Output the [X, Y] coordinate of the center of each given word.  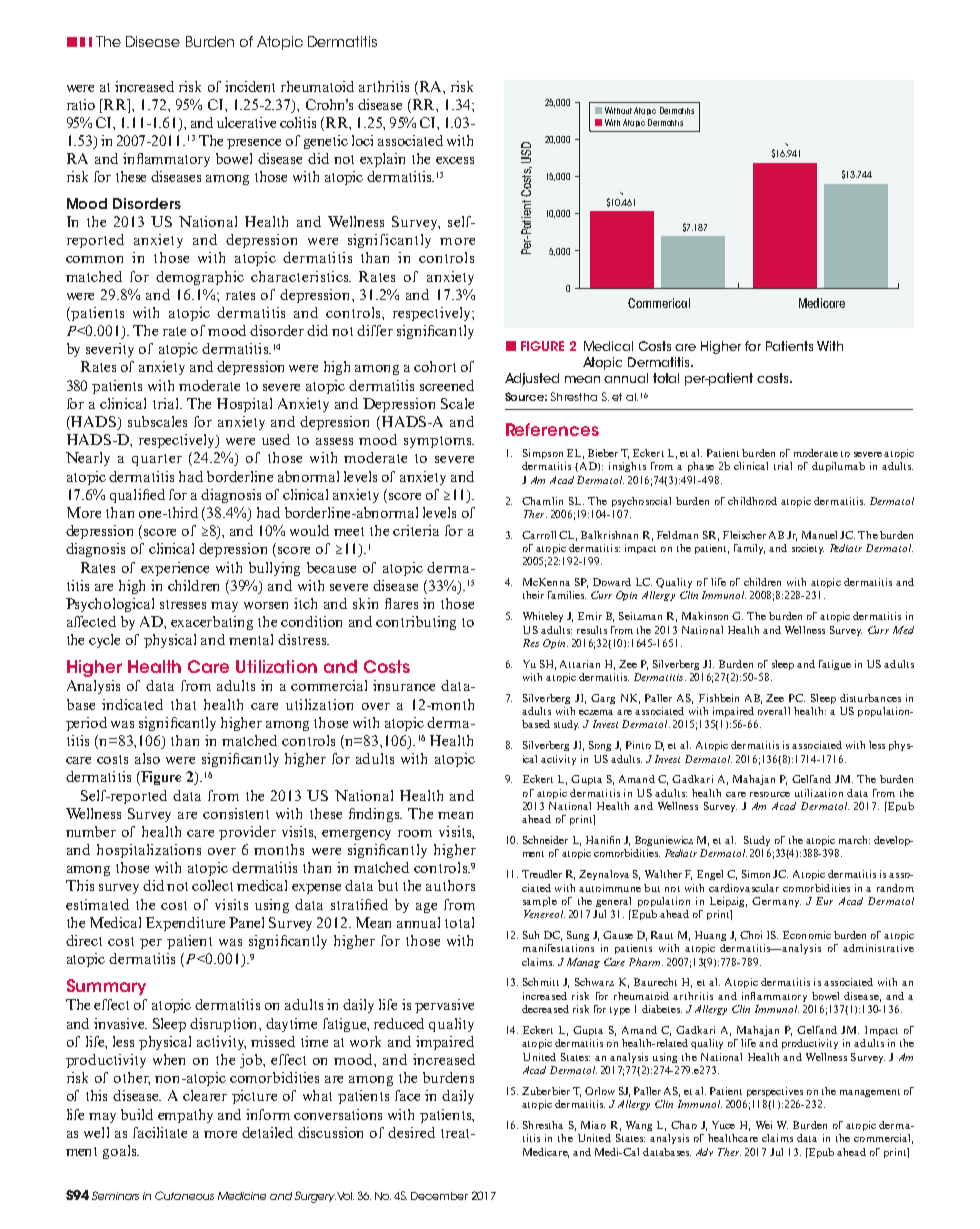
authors [450, 885]
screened [447, 385]
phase [701, 467]
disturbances [870, 698]
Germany [776, 902]
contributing [416, 623]
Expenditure [185, 924]
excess [455, 160]
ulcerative [246, 122]
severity [110, 350]
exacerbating [212, 623]
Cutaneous [184, 1195]
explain [382, 160]
